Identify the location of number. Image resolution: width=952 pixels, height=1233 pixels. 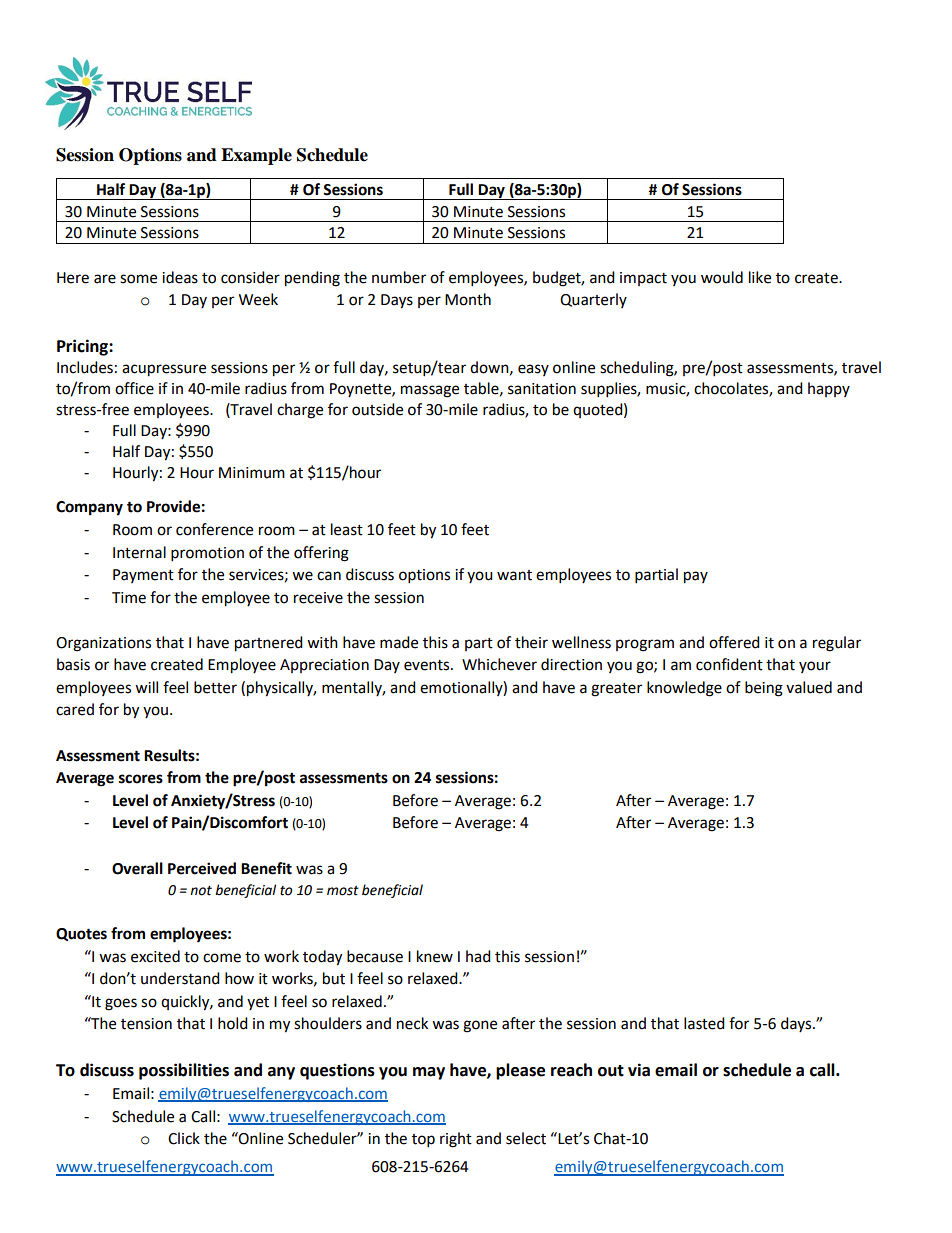
(399, 277).
